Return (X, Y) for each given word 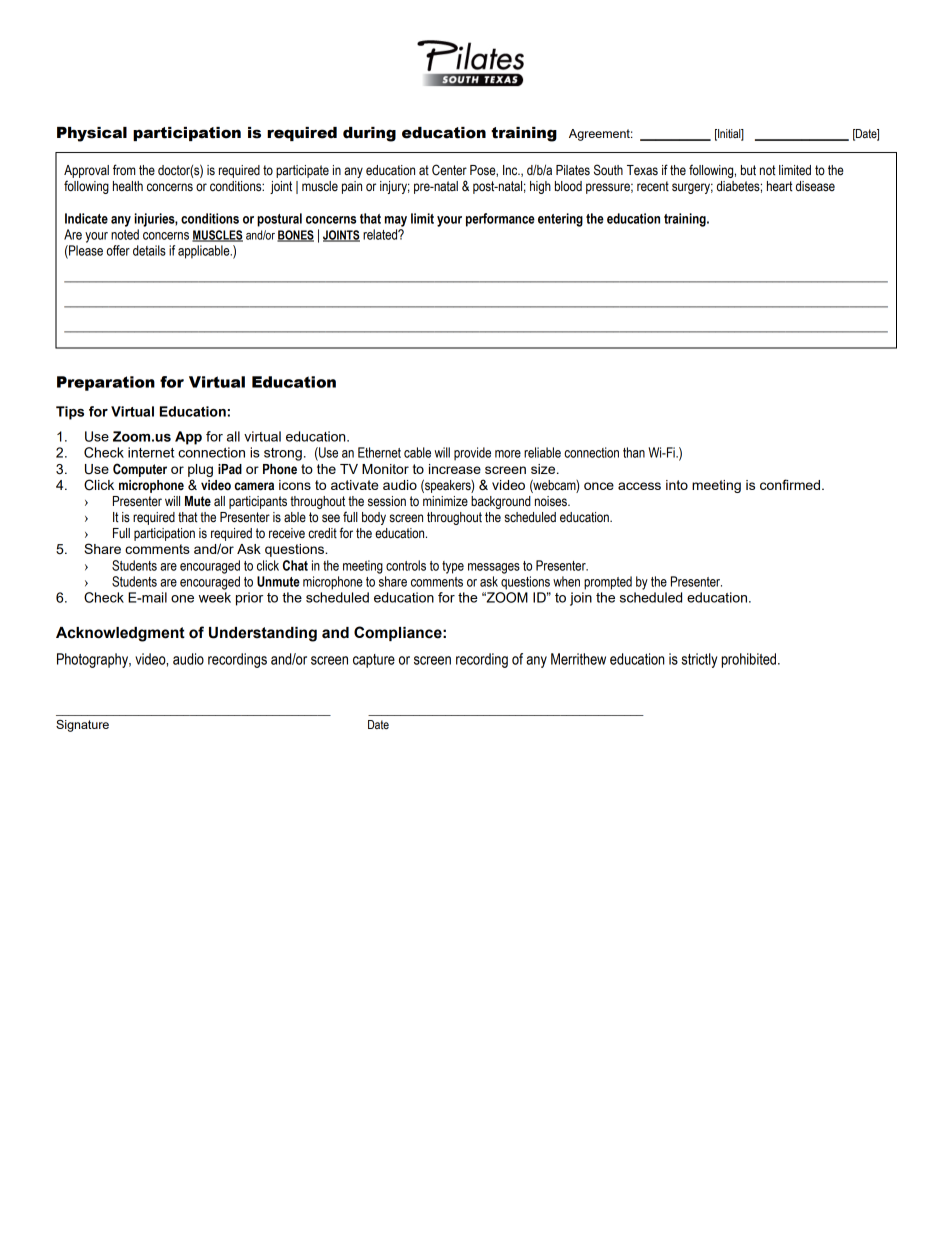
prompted (608, 583)
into (677, 485)
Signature (82, 726)
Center (449, 170)
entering (560, 220)
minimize (445, 501)
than (634, 452)
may (396, 221)
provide (472, 454)
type (453, 567)
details (149, 250)
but (748, 170)
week (215, 597)
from (124, 169)
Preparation (106, 383)
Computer (140, 470)
